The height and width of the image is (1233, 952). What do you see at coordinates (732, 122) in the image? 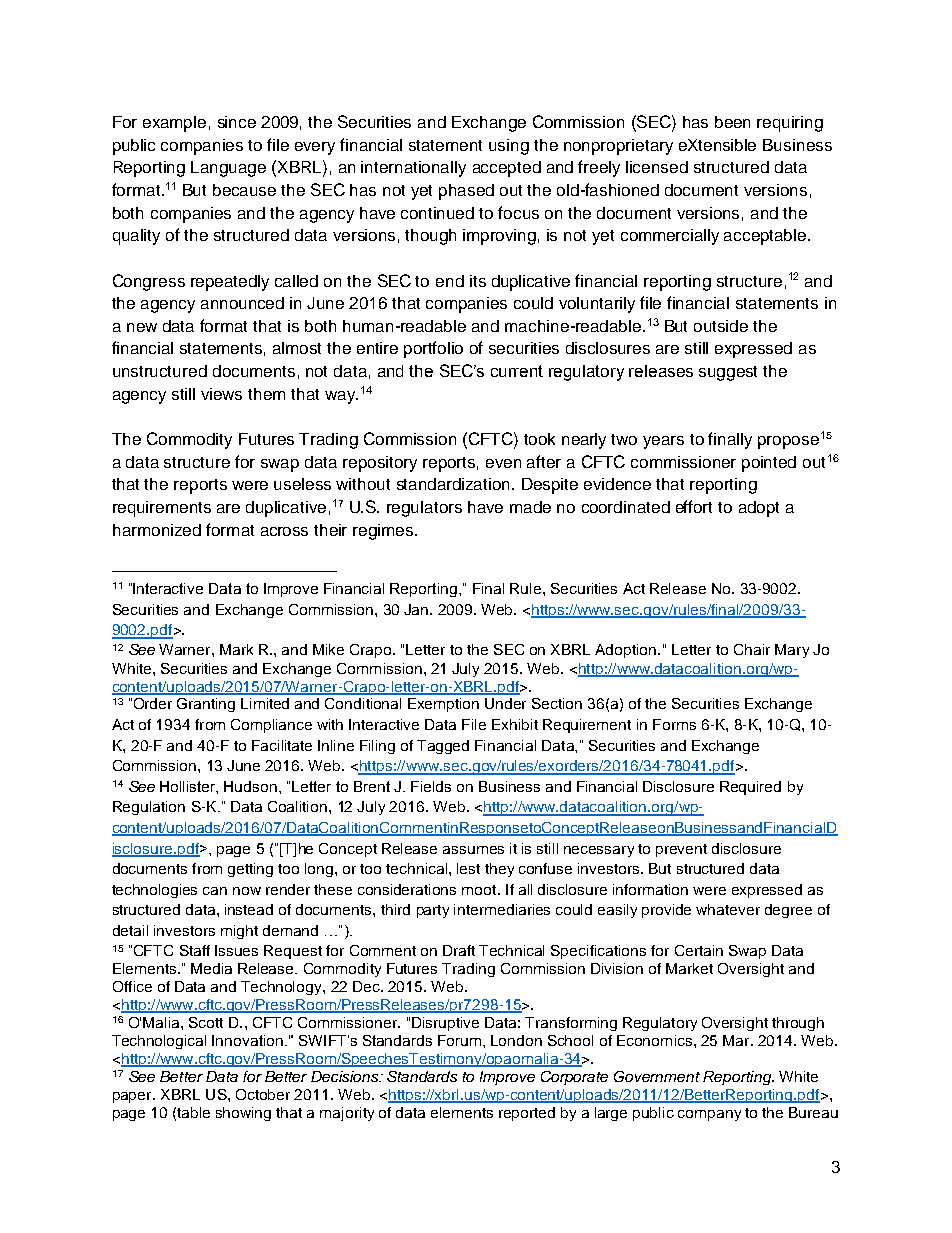
I see `been` at bounding box center [732, 122].
